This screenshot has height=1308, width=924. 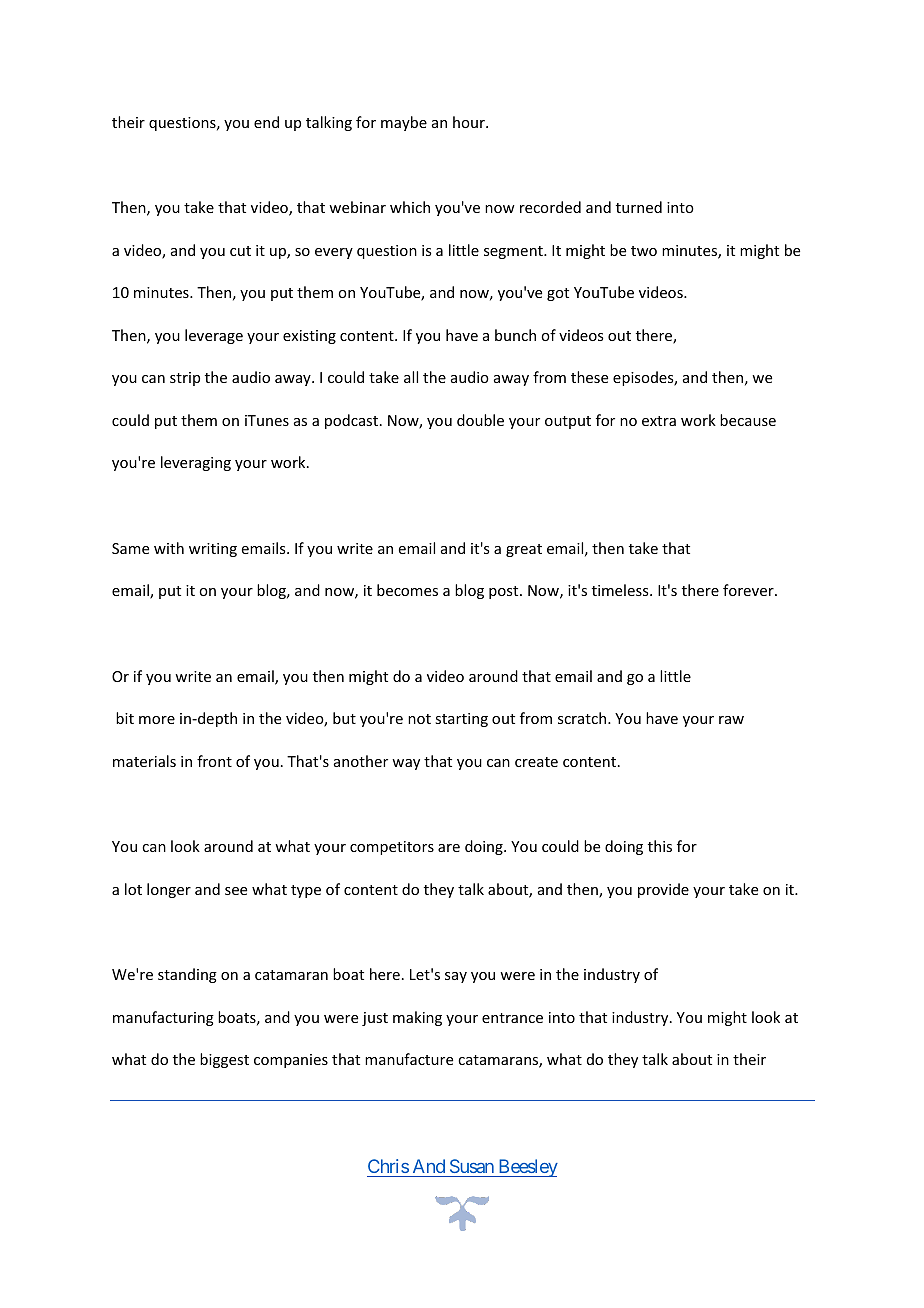 What do you see at coordinates (407, 590) in the screenshot?
I see `becomes` at bounding box center [407, 590].
